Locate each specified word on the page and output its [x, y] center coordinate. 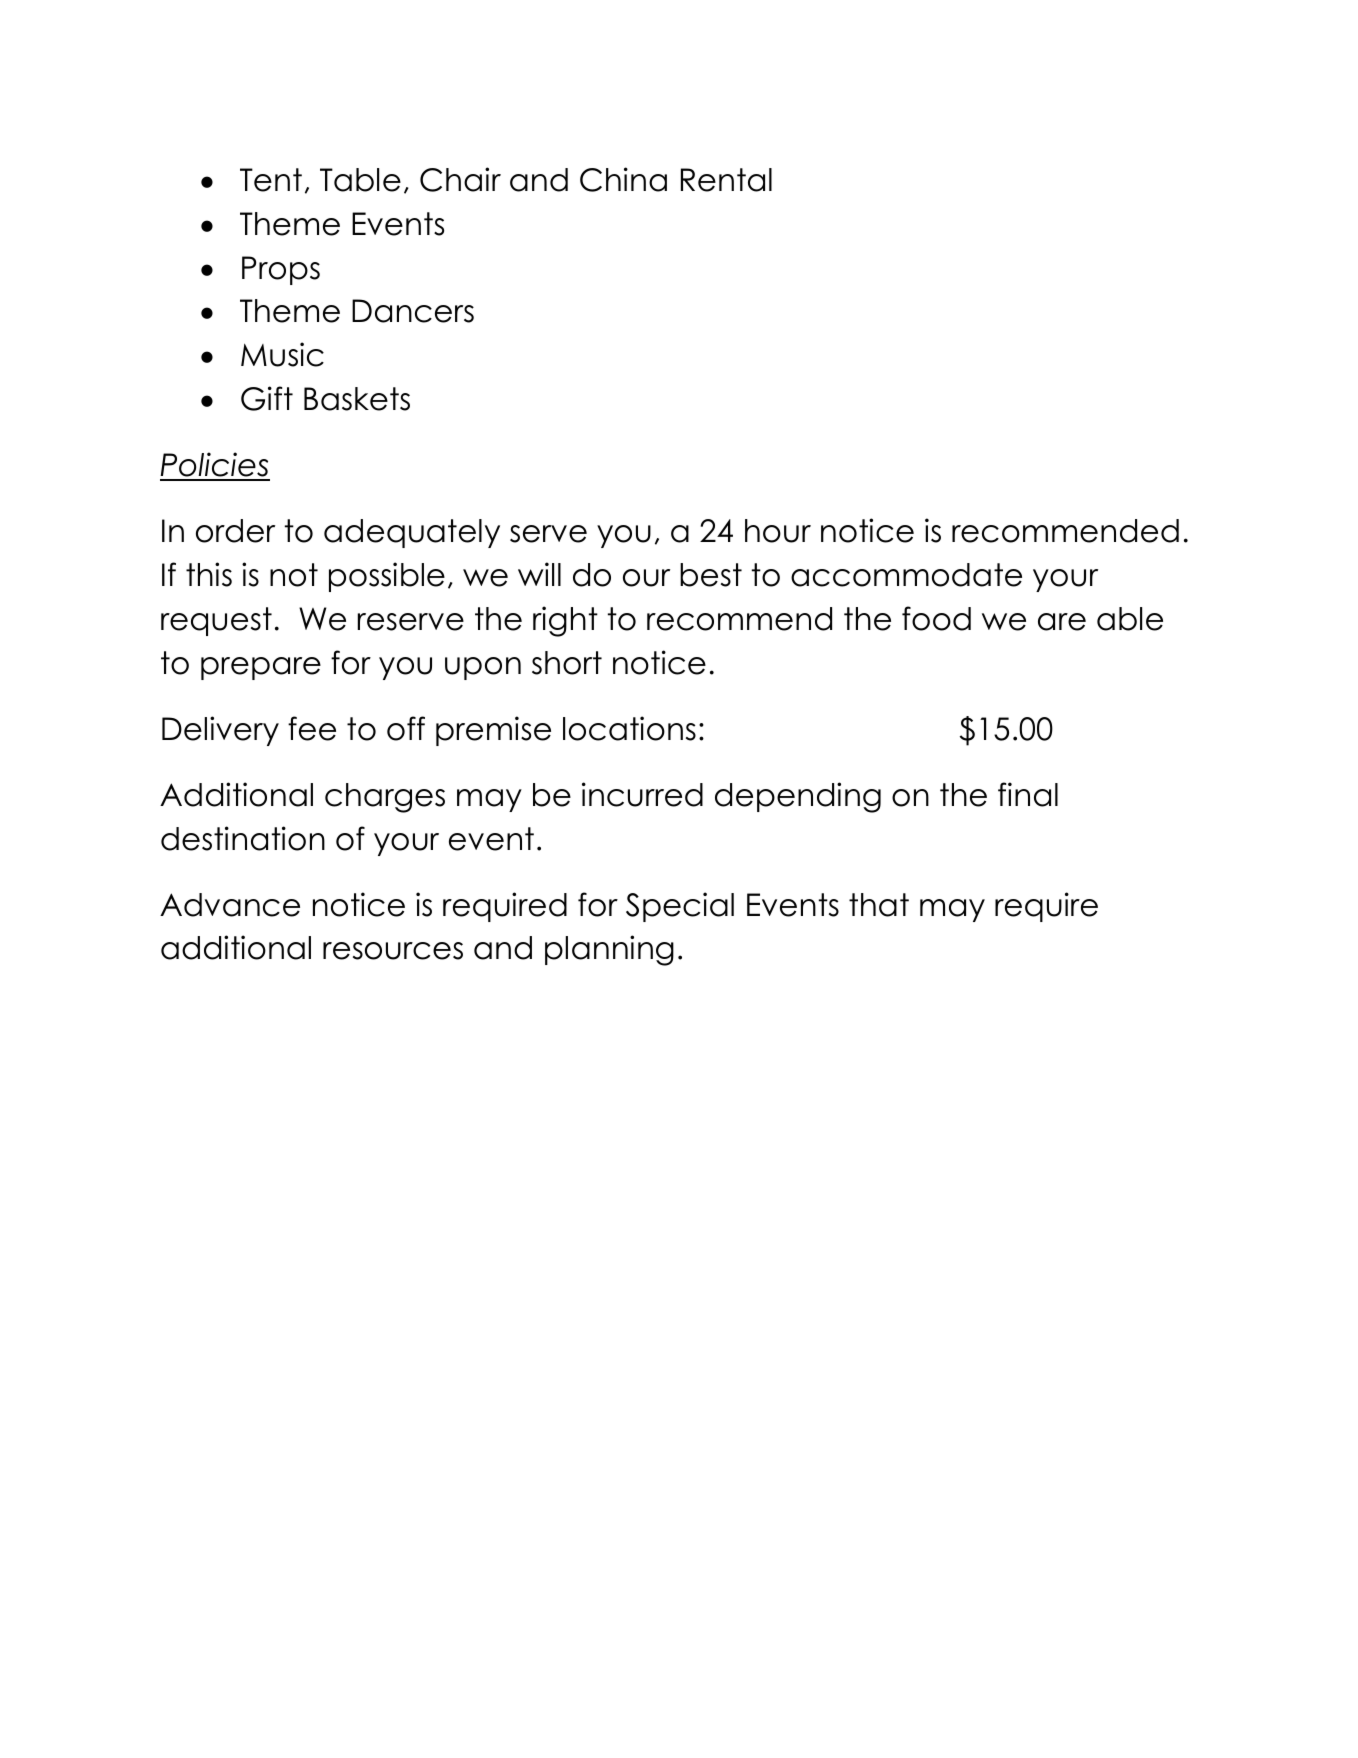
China [623, 179]
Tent [271, 180]
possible [387, 577]
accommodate [906, 575]
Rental [726, 180]
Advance [230, 905]
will [539, 574]
